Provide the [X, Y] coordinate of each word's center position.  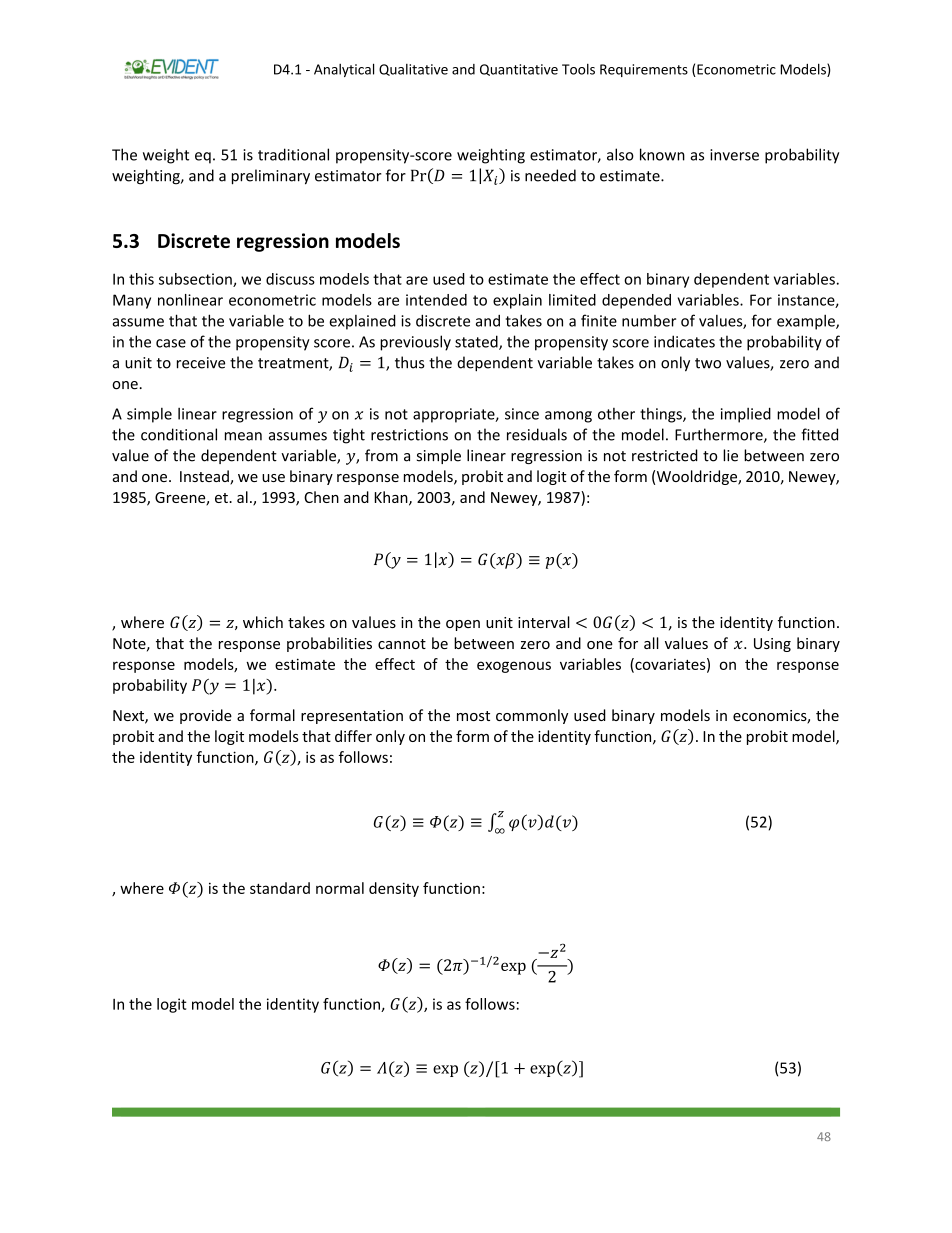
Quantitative [519, 70]
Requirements [644, 70]
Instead [205, 477]
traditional [293, 154]
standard [280, 888]
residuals [537, 434]
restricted [665, 455]
